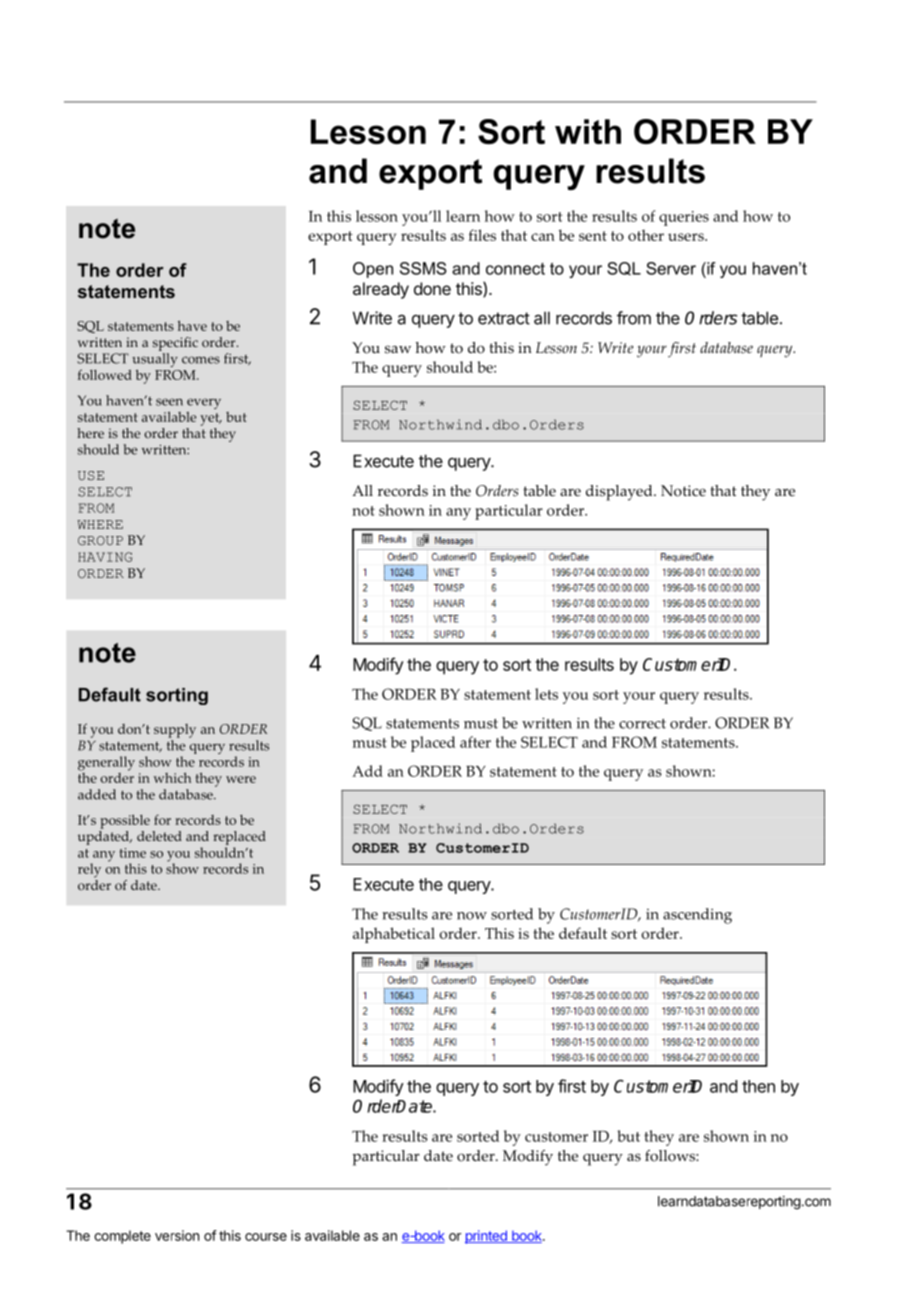 Image resolution: width=924 pixels, height=1308 pixels. Describe the element at coordinates (177, 1235) in the screenshot. I see `version` at that location.
